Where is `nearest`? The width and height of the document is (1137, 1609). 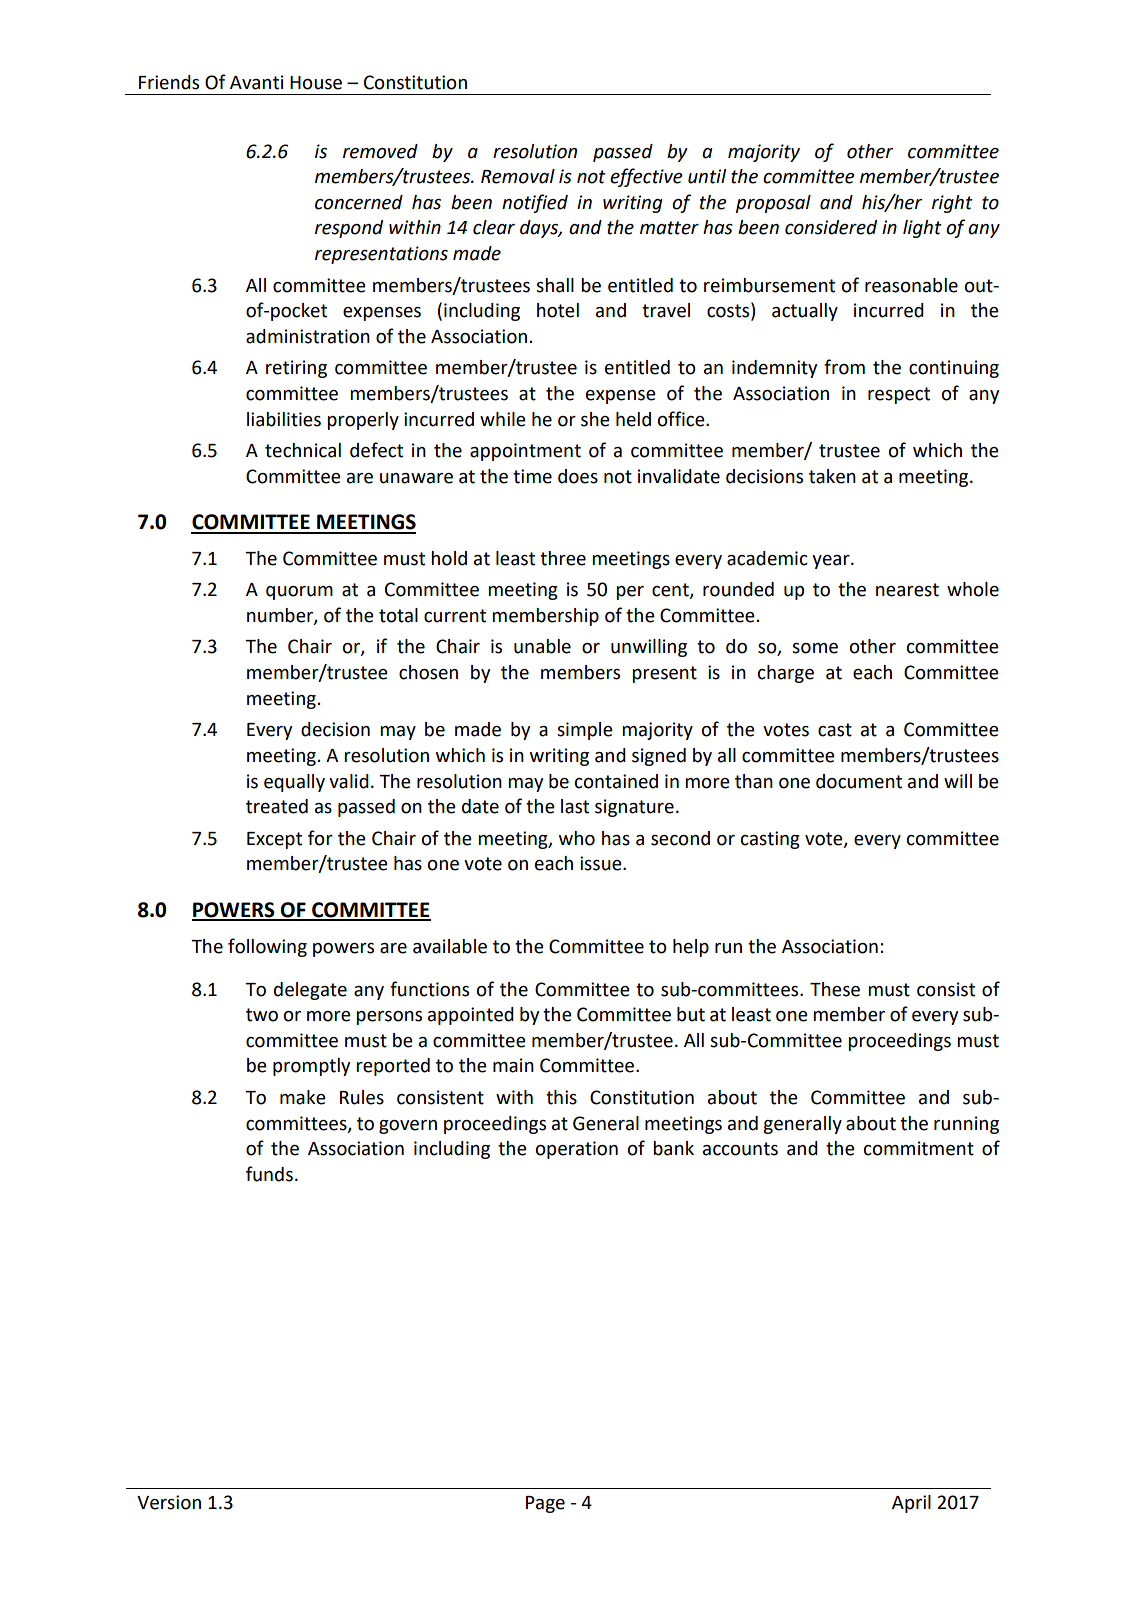
nearest is located at coordinates (907, 590).
